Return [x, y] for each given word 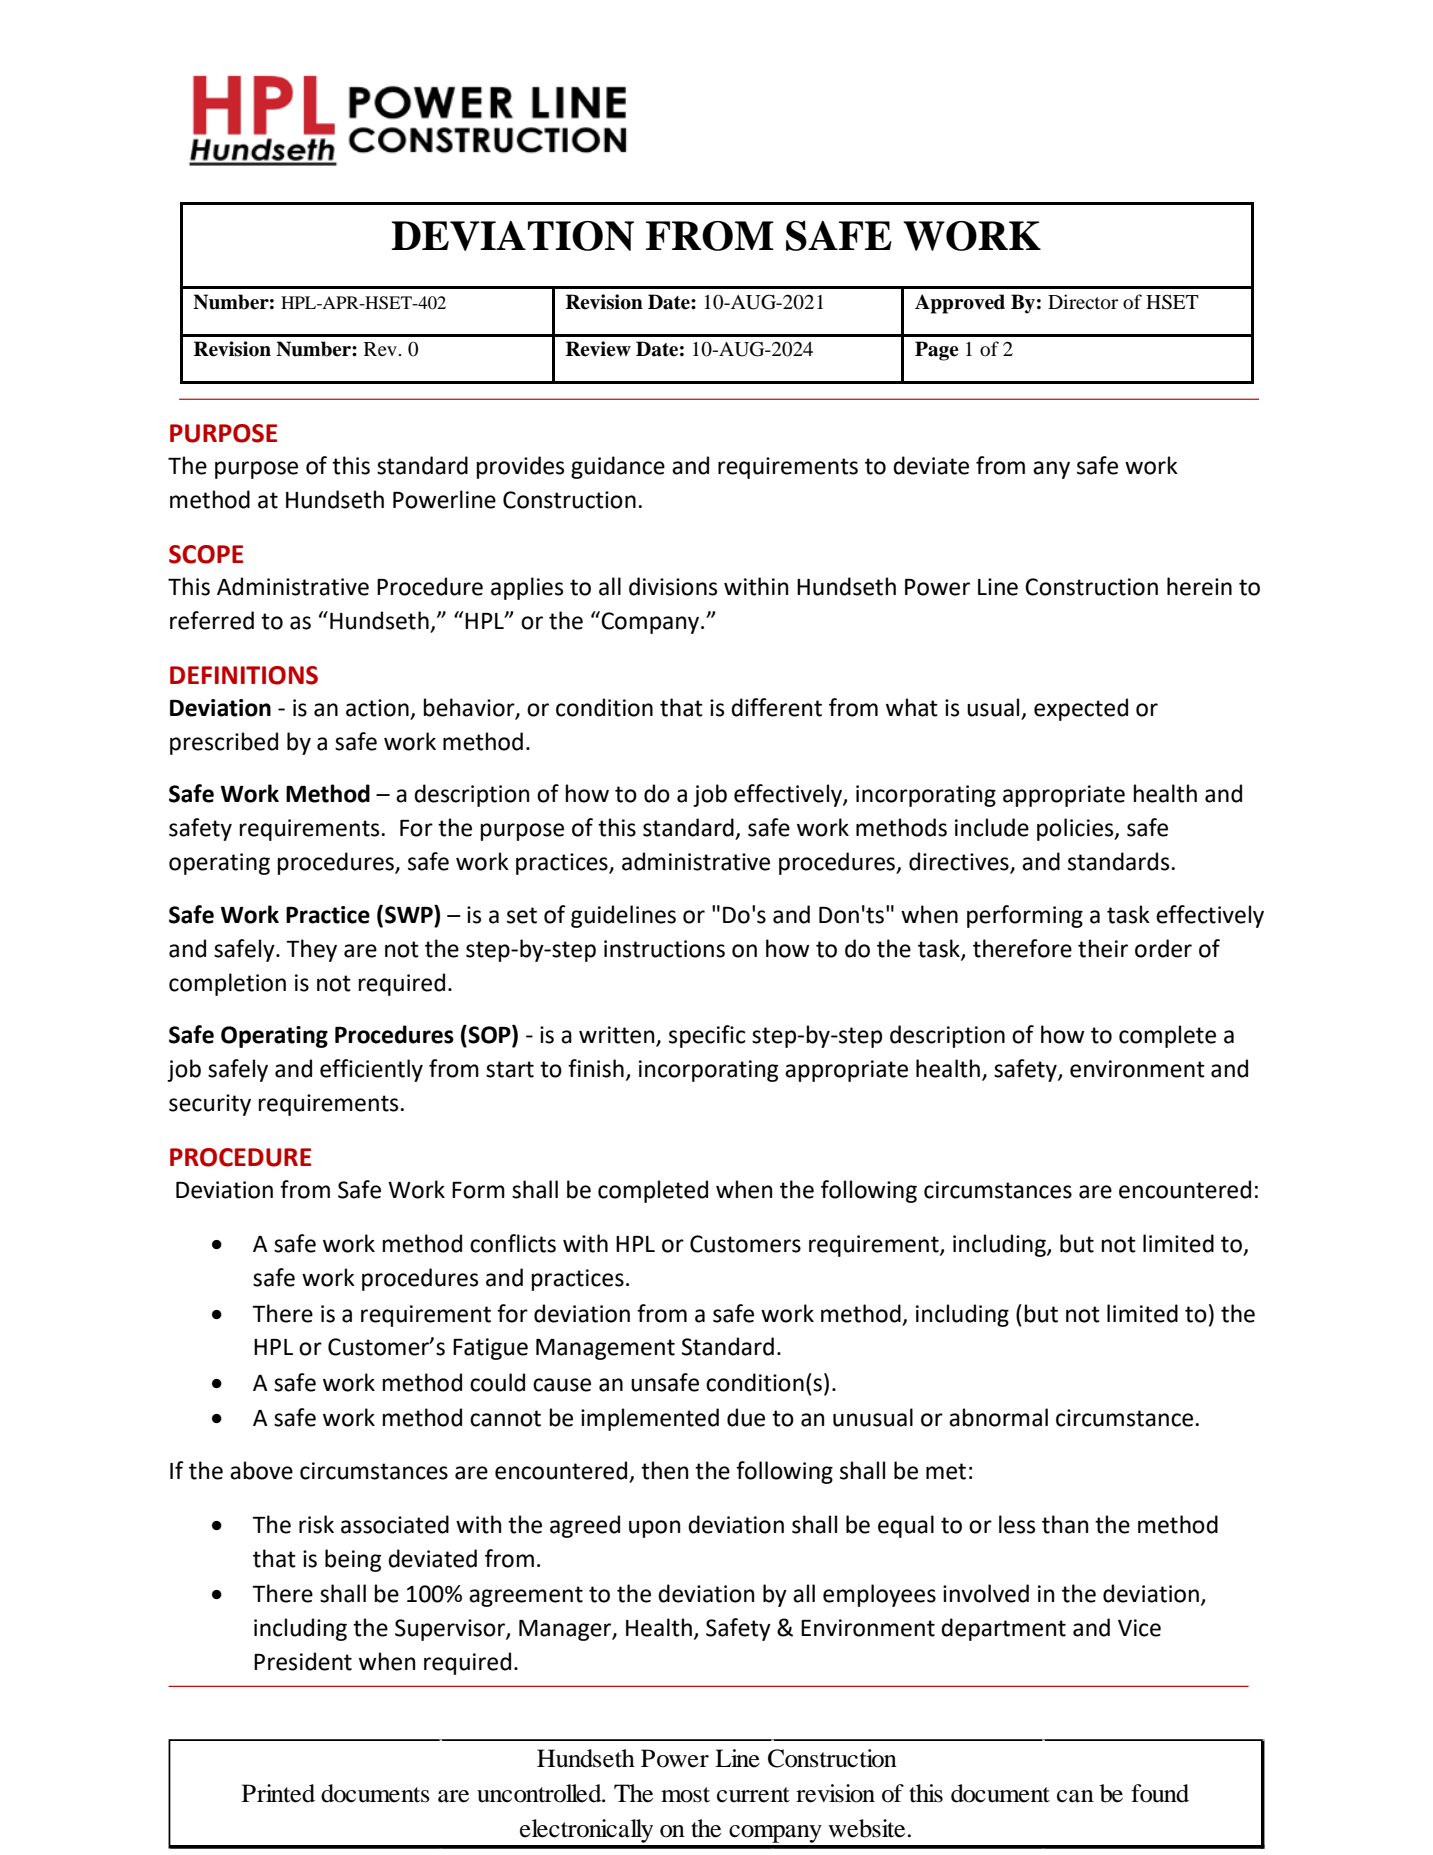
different [776, 707]
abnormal [998, 1417]
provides [520, 467]
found [1160, 1793]
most [685, 1795]
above [261, 1470]
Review [598, 349]
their [1103, 948]
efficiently [371, 1070]
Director [1083, 302]
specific [707, 1036]
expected [1081, 709]
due [746, 1417]
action [377, 708]
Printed [278, 1793]
